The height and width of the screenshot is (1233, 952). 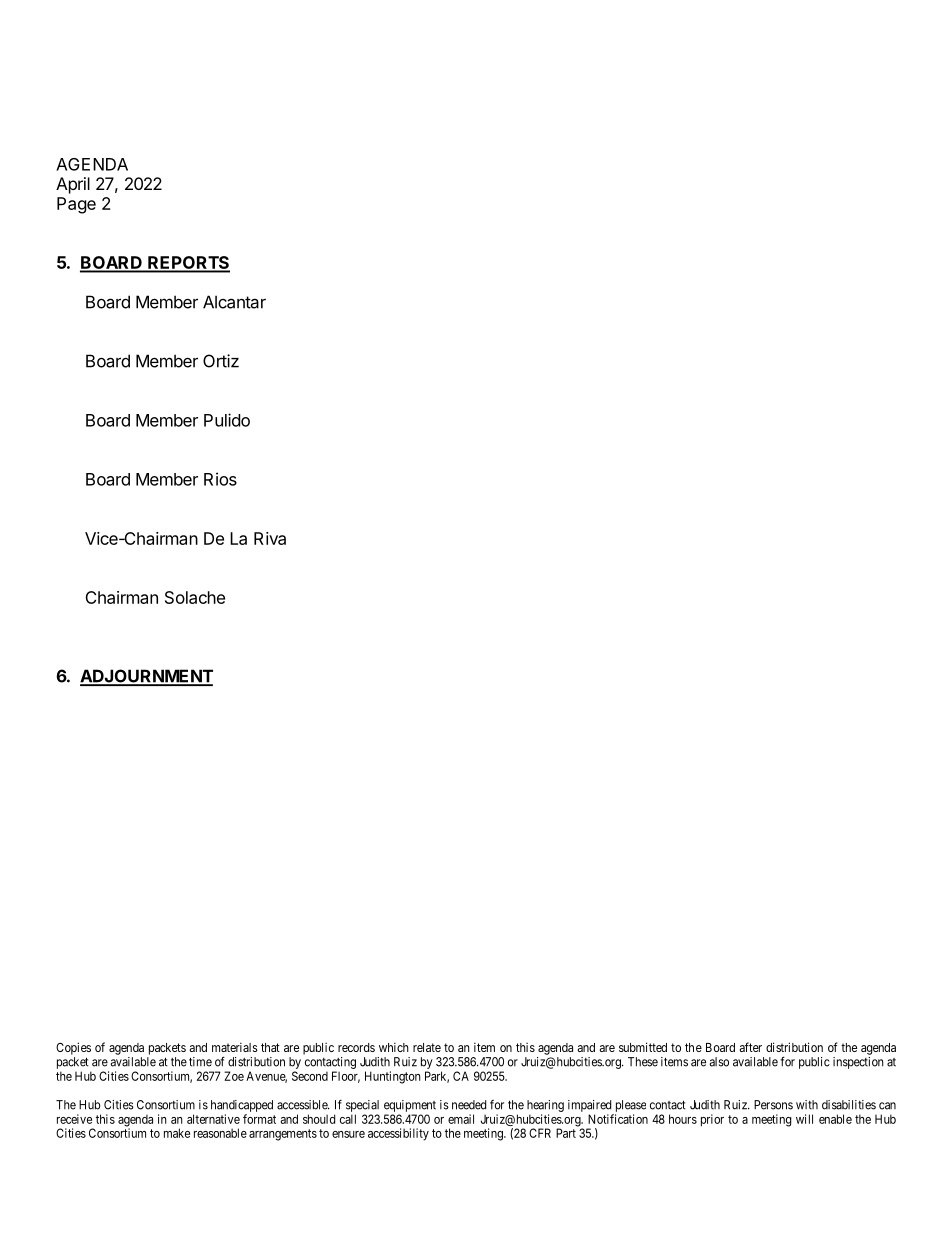 I want to click on Rios, so click(x=220, y=479).
